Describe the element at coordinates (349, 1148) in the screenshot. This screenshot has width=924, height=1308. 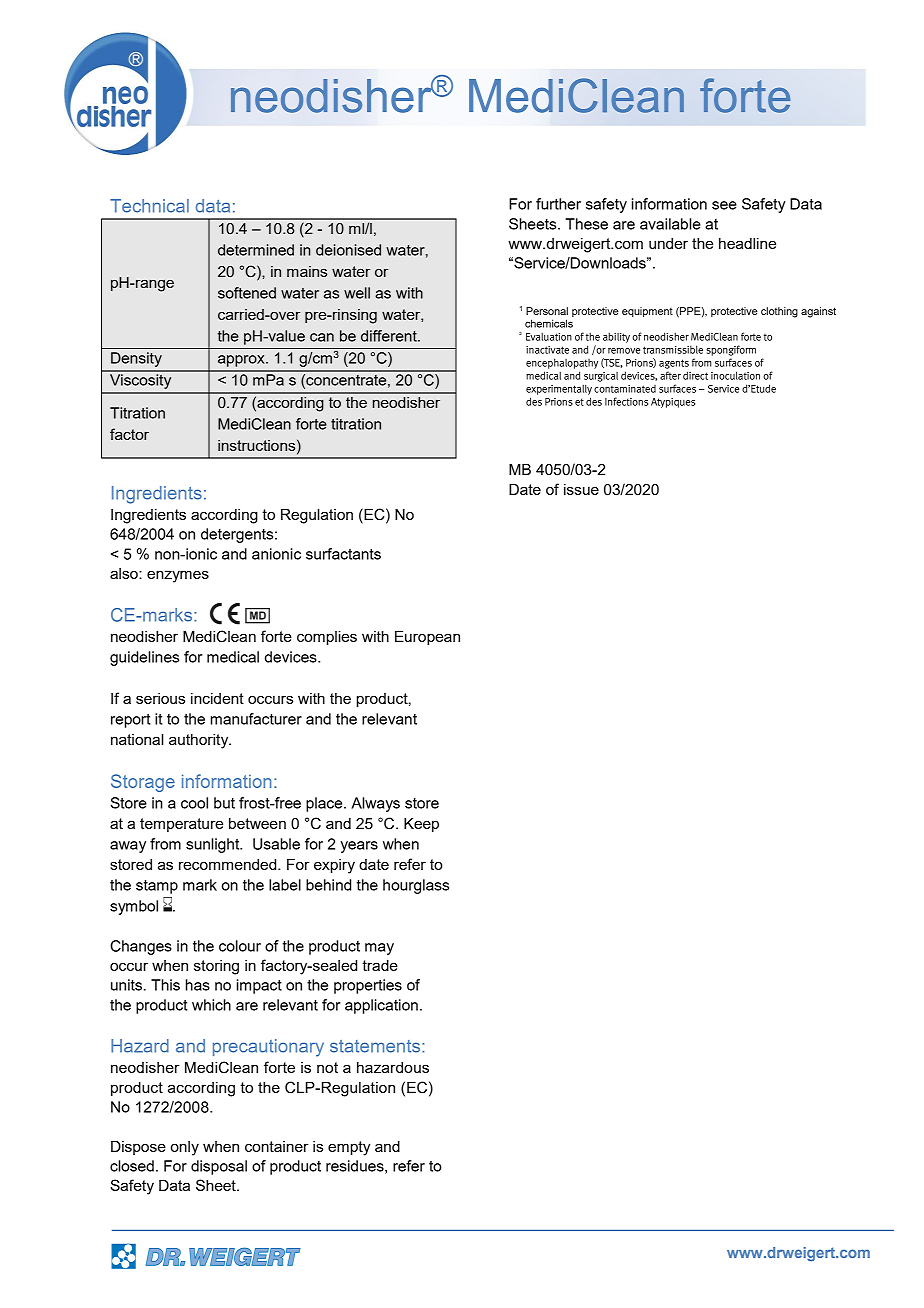
I see `empty` at that location.
